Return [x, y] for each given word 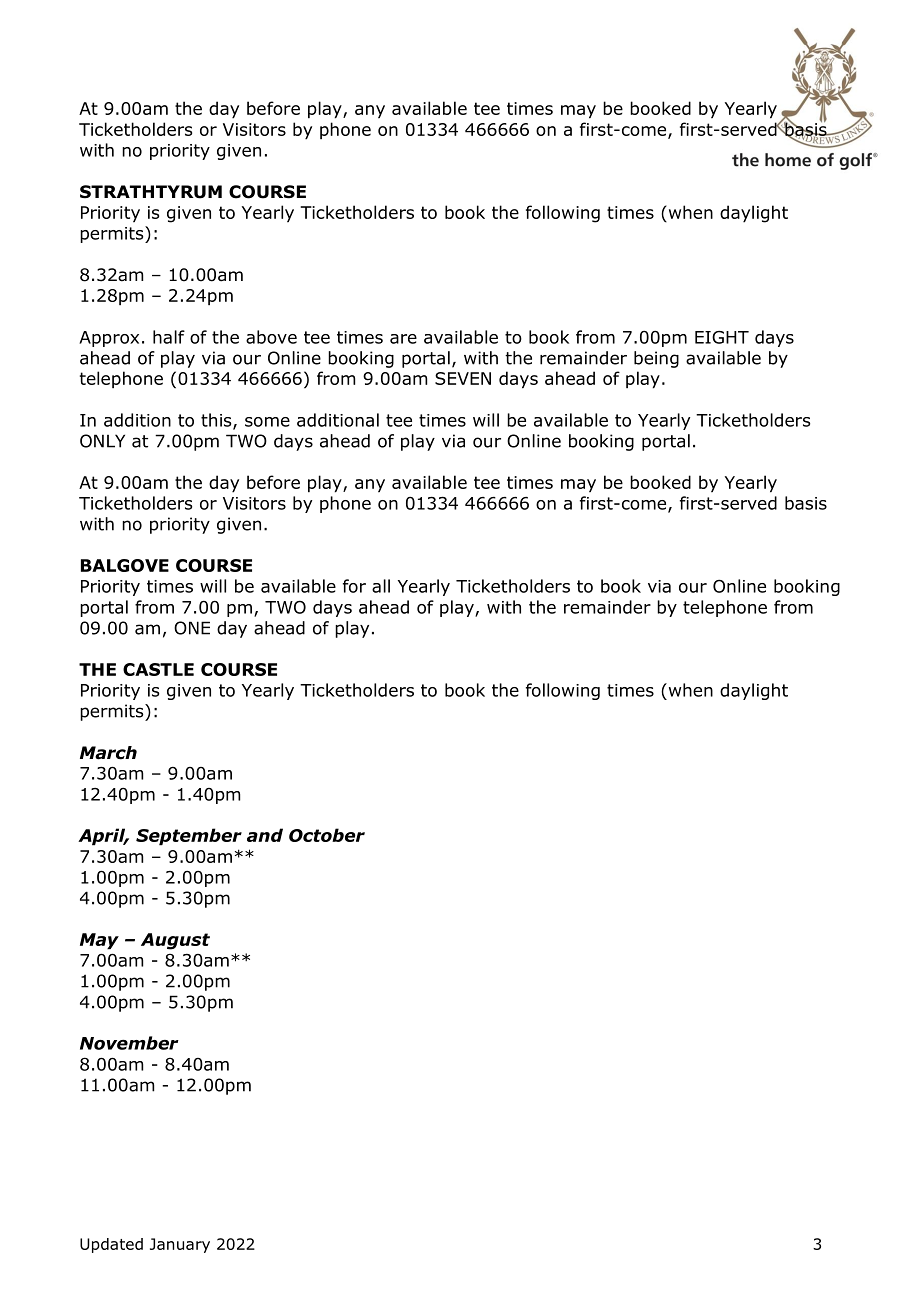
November [129, 1043]
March [108, 753]
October [327, 835]
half [169, 337]
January [180, 1245]
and [265, 835]
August [175, 941]
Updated [111, 1245]
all [381, 586]
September [189, 837]
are [403, 339]
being [656, 359]
